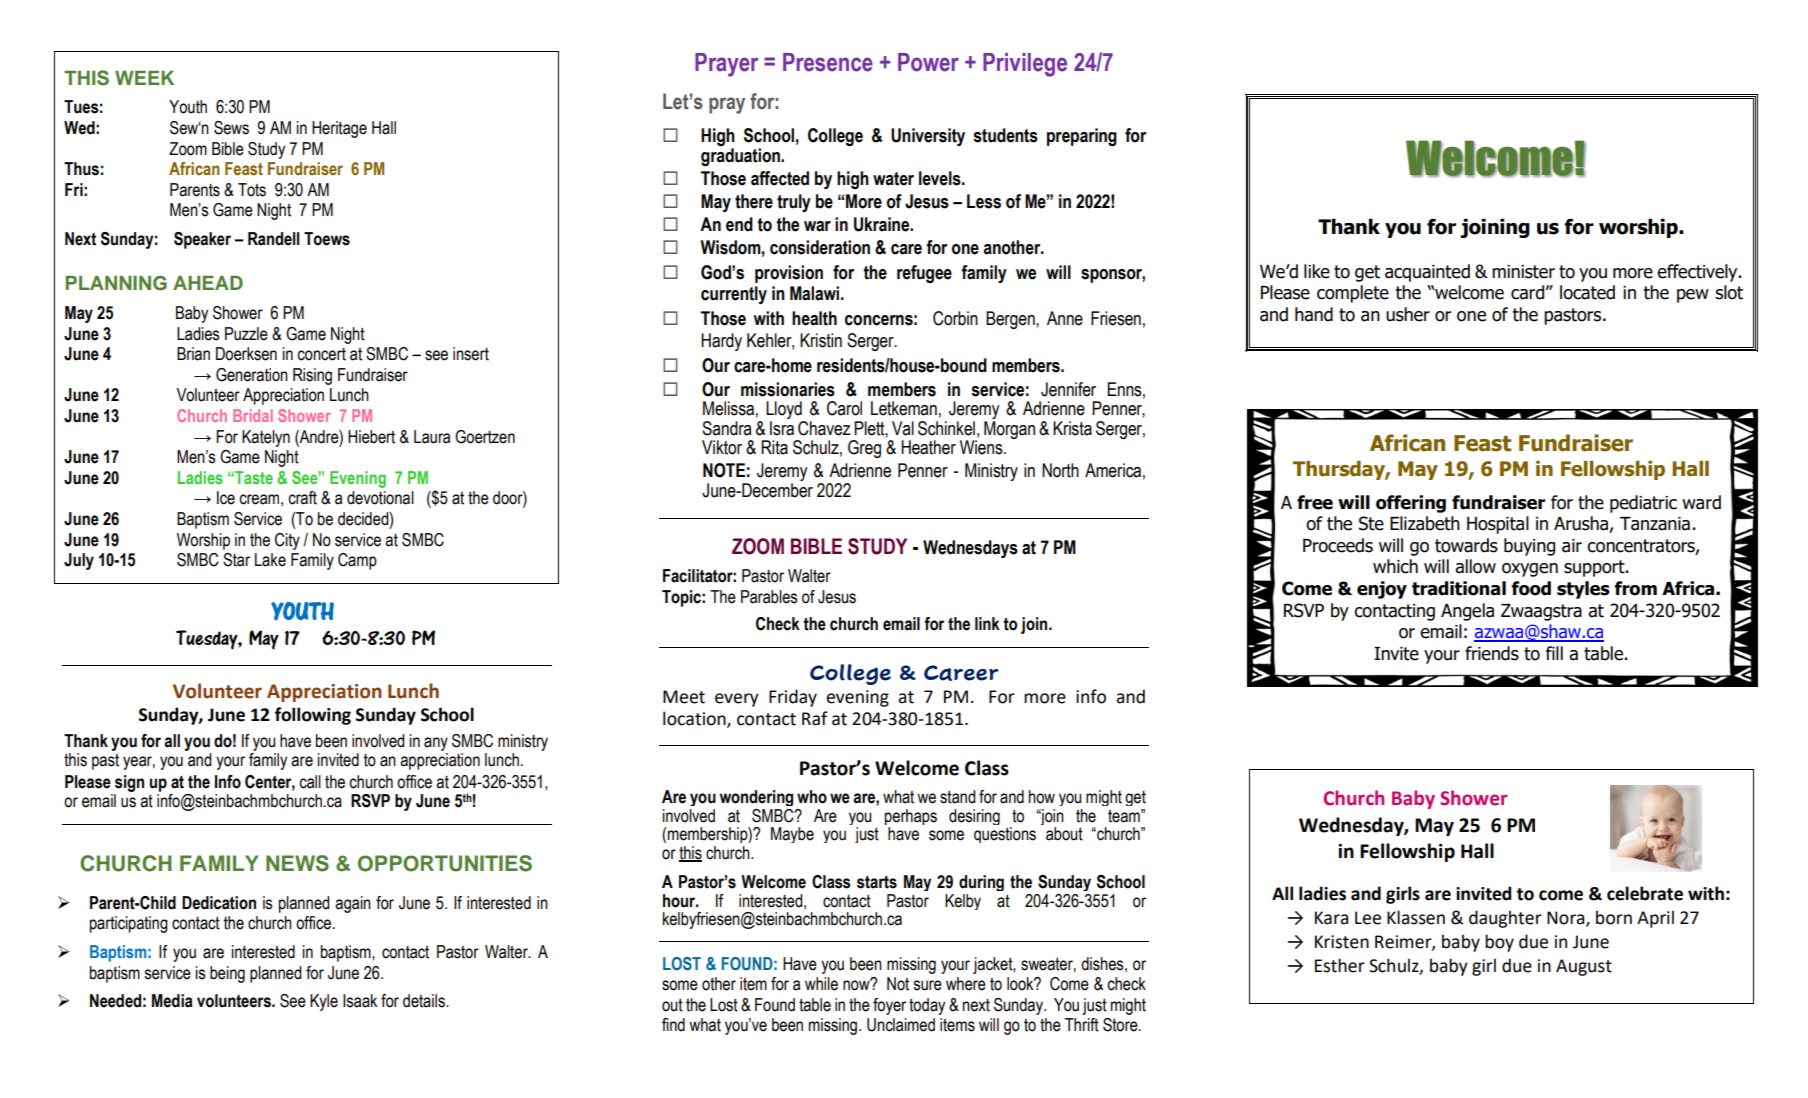 The image size is (1808, 1098). What do you see at coordinates (324, 1002) in the screenshot?
I see `Kyle` at bounding box center [324, 1002].
